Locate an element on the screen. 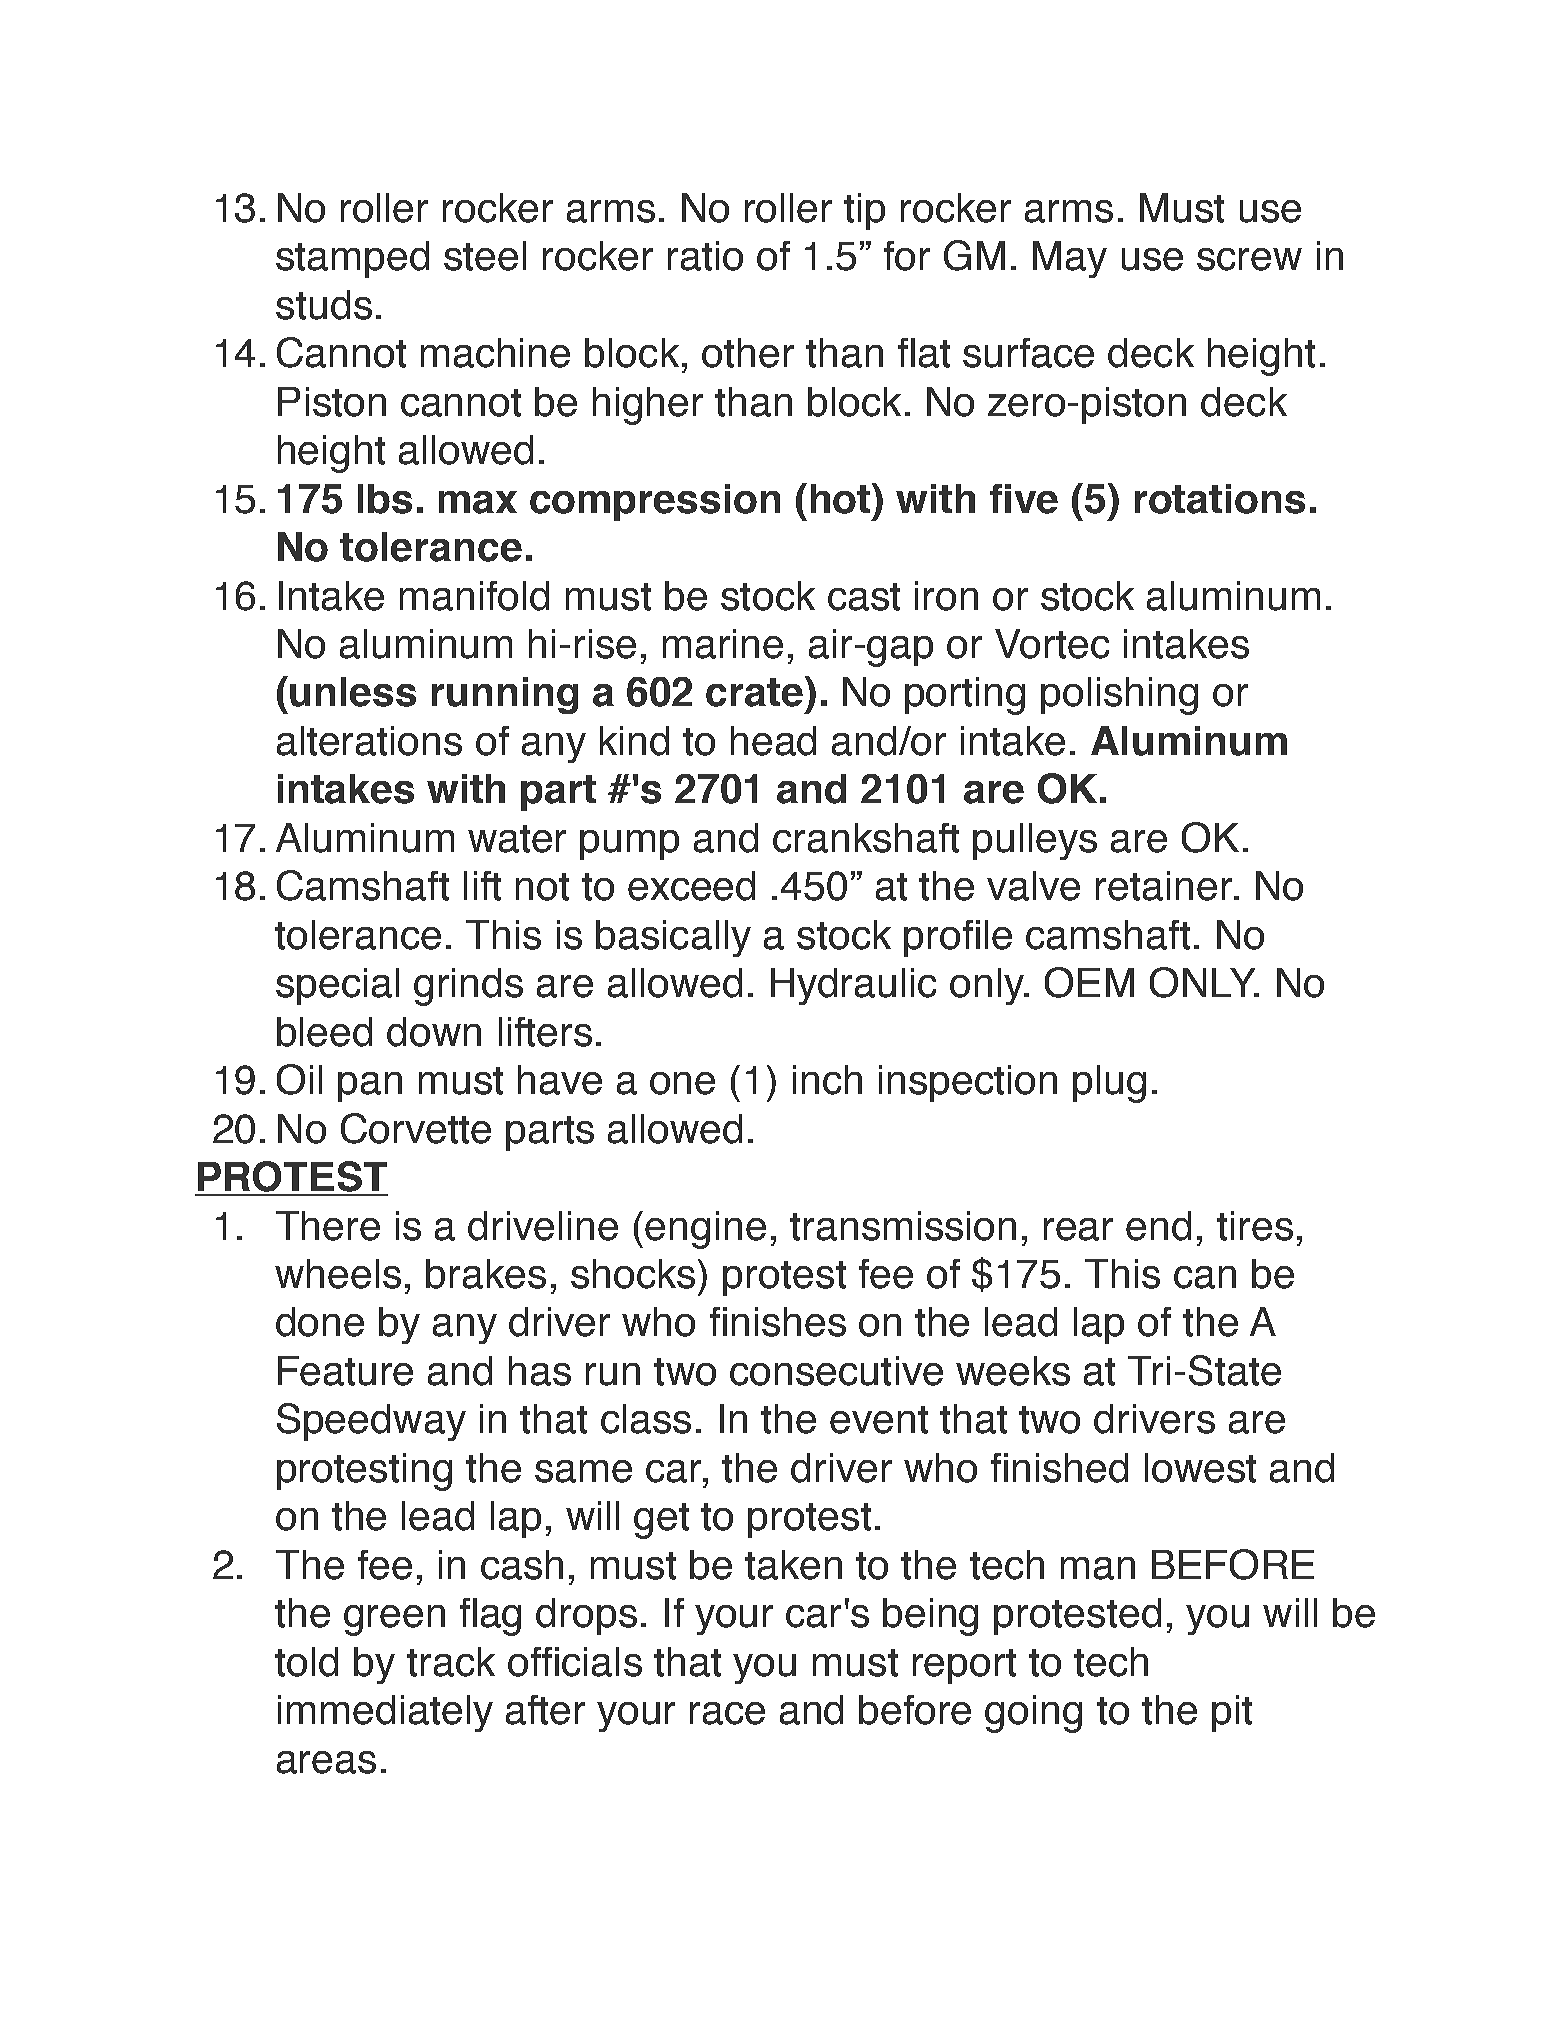 The width and height of the screenshot is (1561, 2020). race is located at coordinates (727, 1713).
